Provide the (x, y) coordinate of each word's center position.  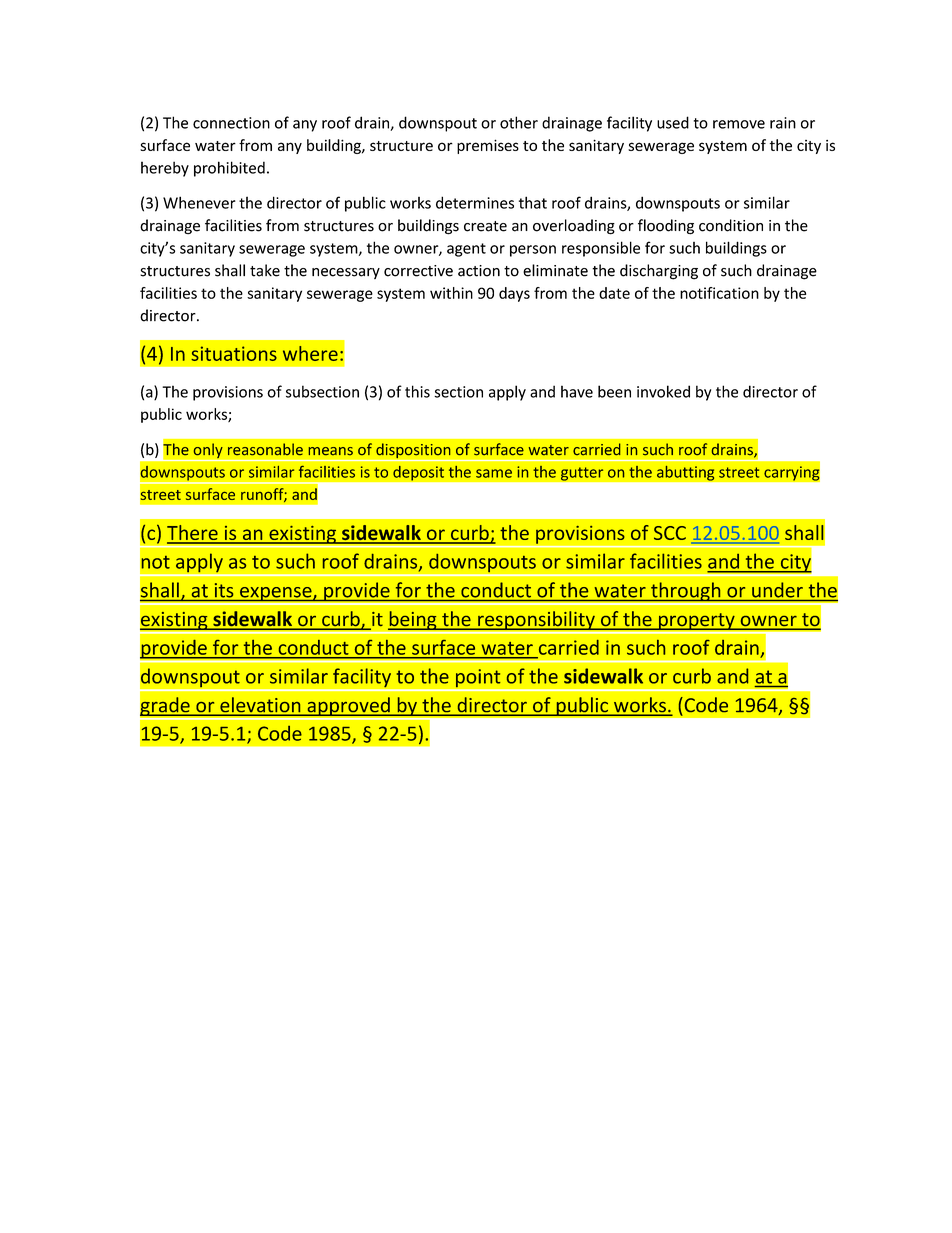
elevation (260, 706)
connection (231, 123)
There (193, 534)
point (478, 679)
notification (719, 293)
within (451, 293)
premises (488, 146)
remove (739, 124)
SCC (670, 533)
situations (234, 353)
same (494, 473)
